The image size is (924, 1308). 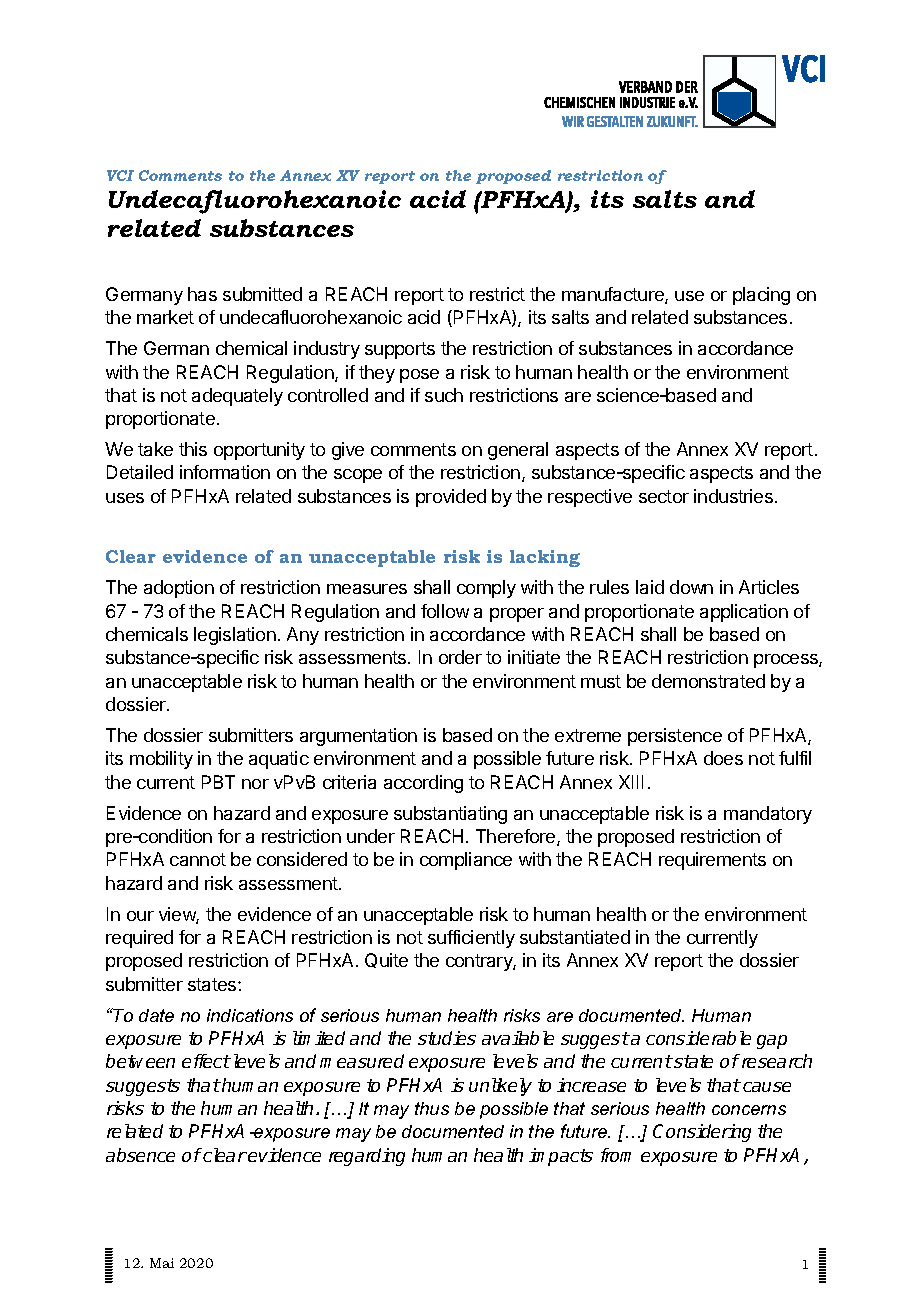 What do you see at coordinates (367, 1157) in the page?
I see `regarding` at bounding box center [367, 1157].
